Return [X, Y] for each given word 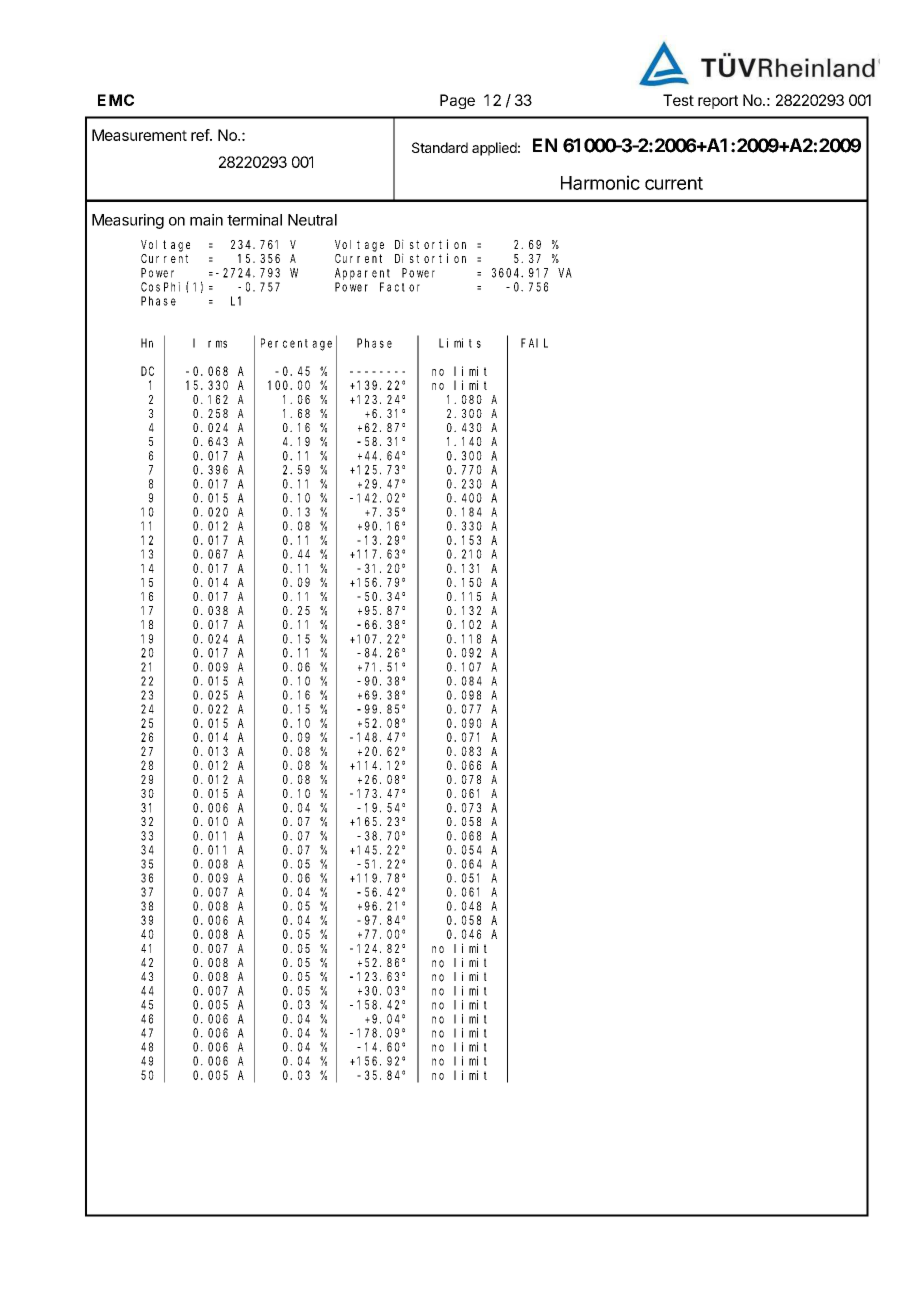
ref [201, 135]
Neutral [312, 220]
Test [678, 100]
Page [457, 101]
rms [217, 344]
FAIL [534, 343]
